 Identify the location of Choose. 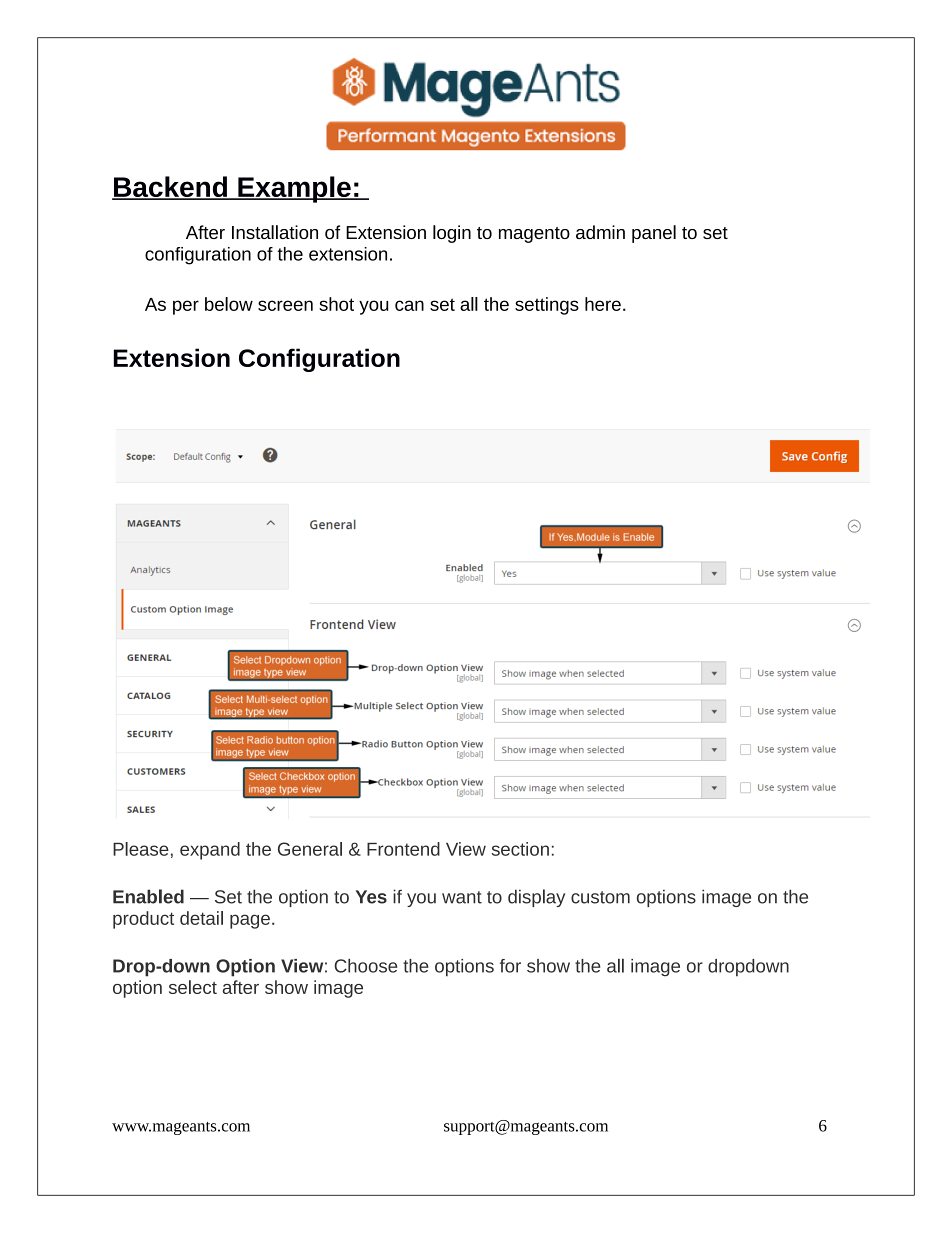
(365, 966).
